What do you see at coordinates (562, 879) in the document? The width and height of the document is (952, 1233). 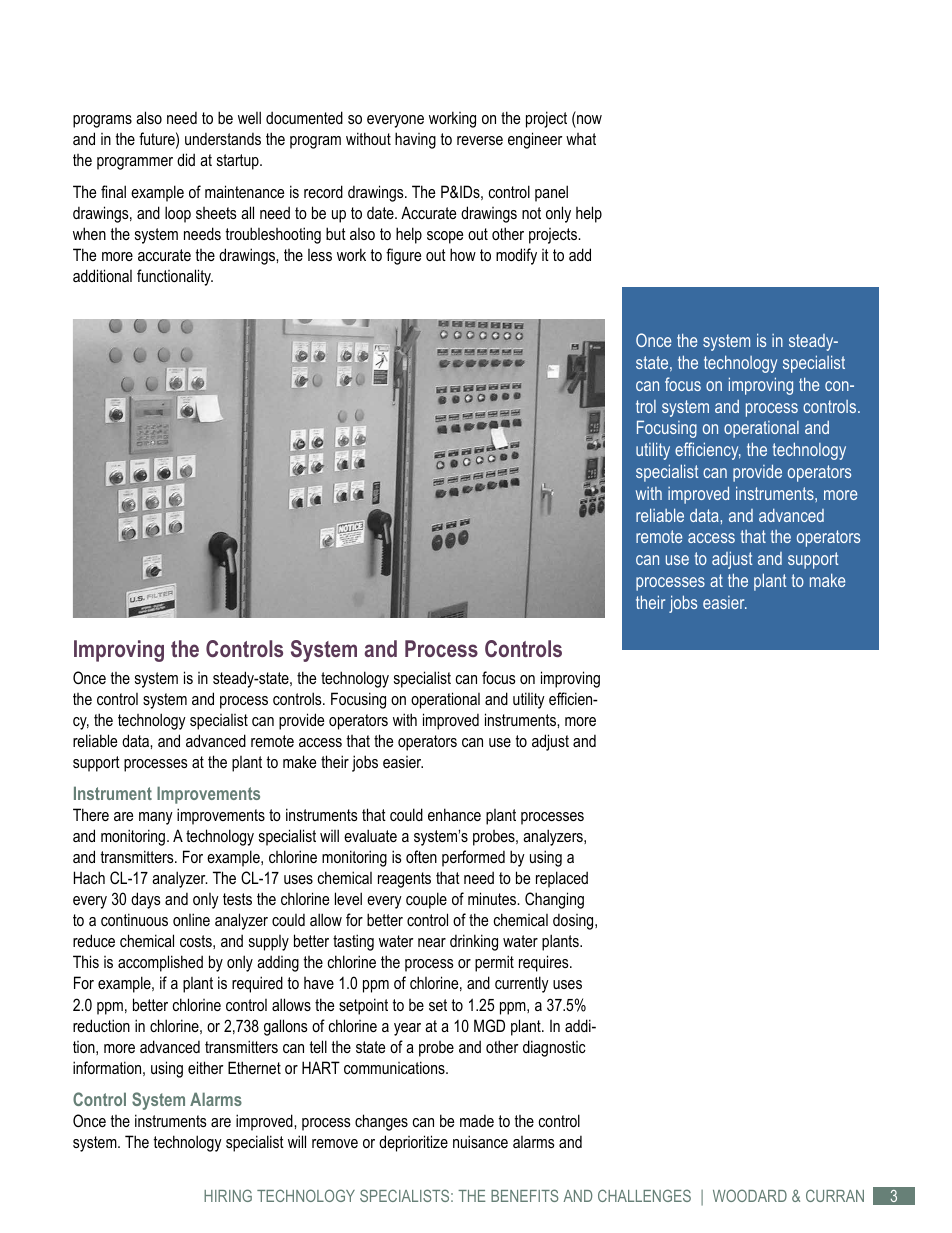 I see `replaced` at bounding box center [562, 879].
